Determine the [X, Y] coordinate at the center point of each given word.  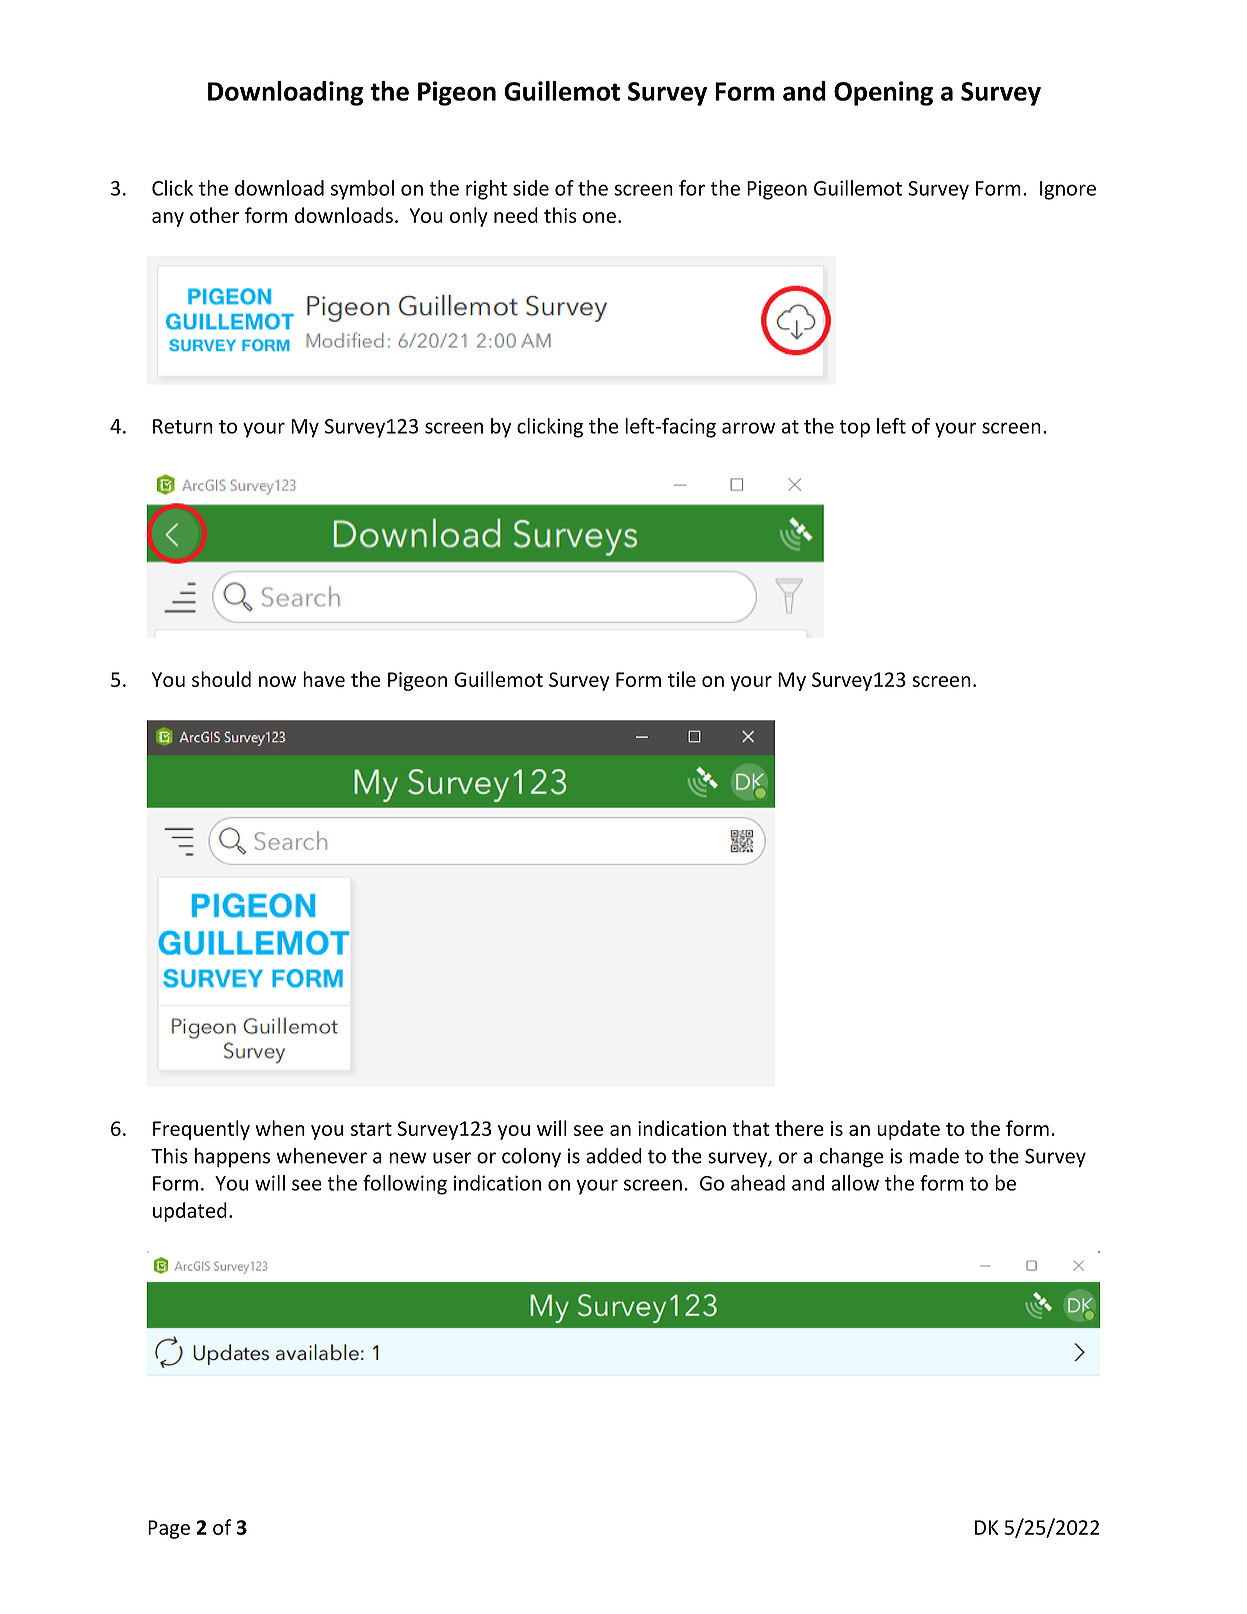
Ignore [1068, 190]
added [614, 1156]
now [277, 681]
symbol [362, 190]
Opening [883, 93]
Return [183, 426]
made [934, 1156]
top [854, 429]
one [599, 217]
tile [682, 679]
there [799, 1128]
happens [232, 1158]
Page [169, 1529]
